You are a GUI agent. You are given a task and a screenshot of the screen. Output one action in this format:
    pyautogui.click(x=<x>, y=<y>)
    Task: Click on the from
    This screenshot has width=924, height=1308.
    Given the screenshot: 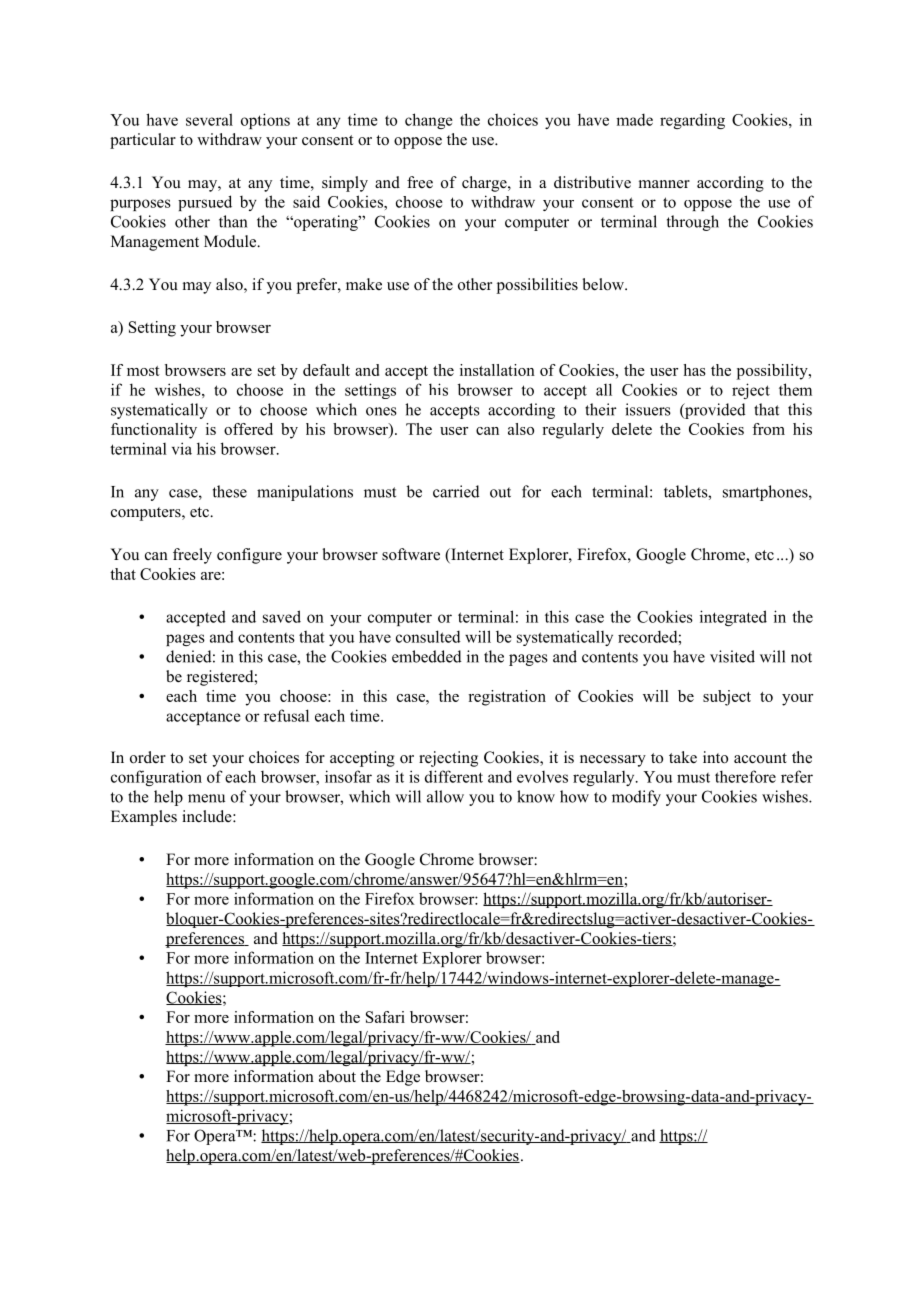 What is the action you would take?
    pyautogui.click(x=768, y=429)
